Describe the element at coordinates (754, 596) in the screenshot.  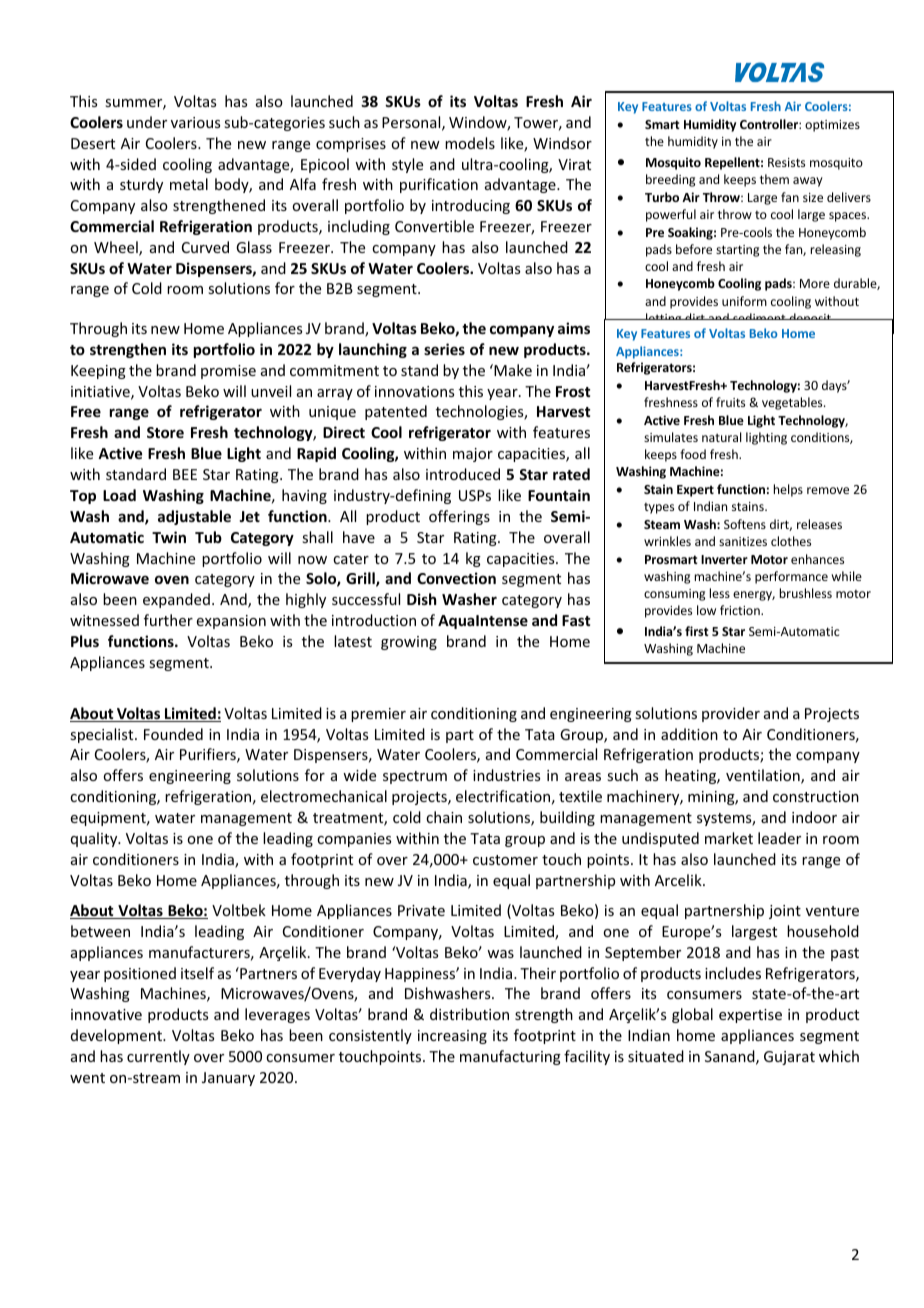
I see `energy` at that location.
